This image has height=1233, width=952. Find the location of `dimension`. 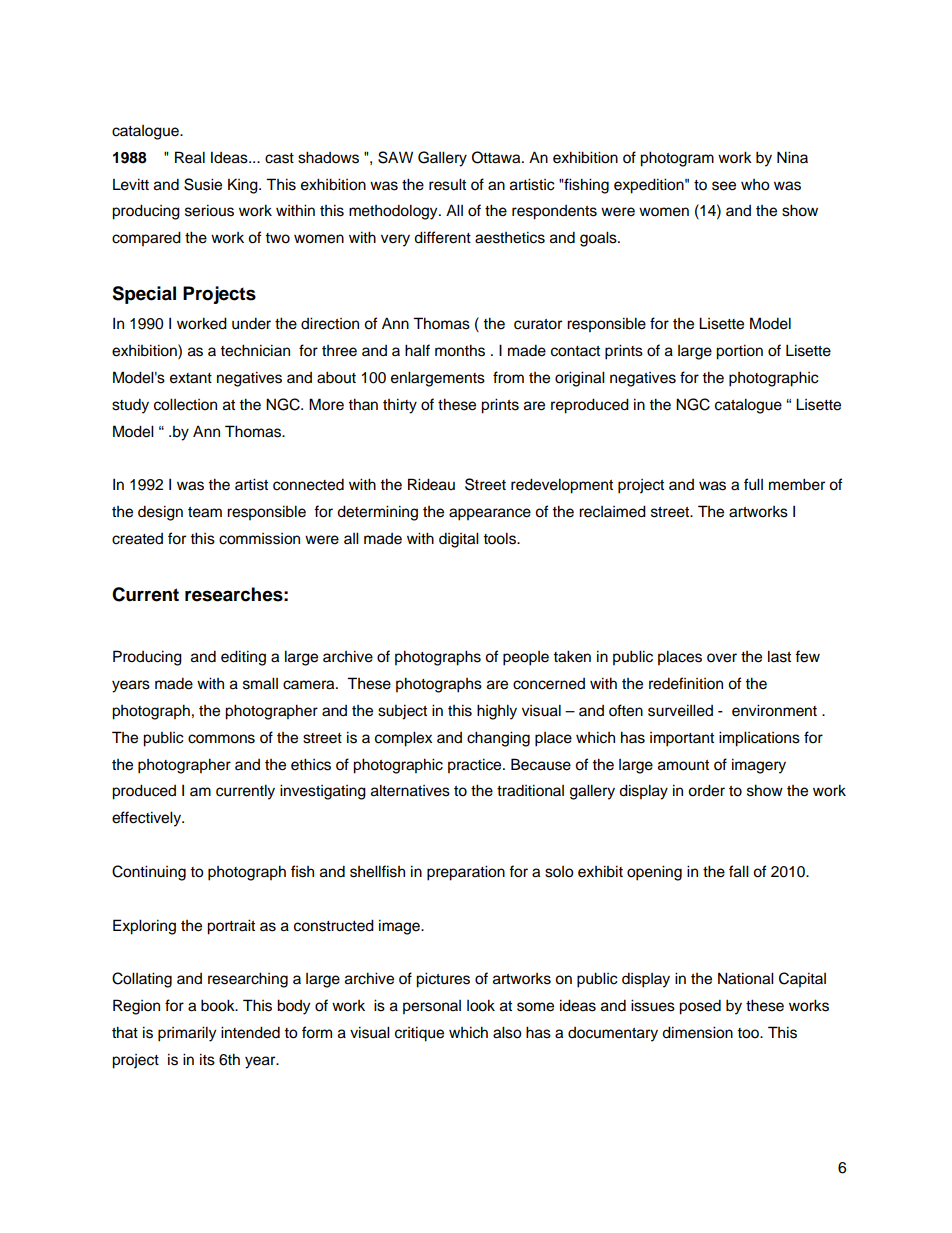

dimension is located at coordinates (697, 1032).
